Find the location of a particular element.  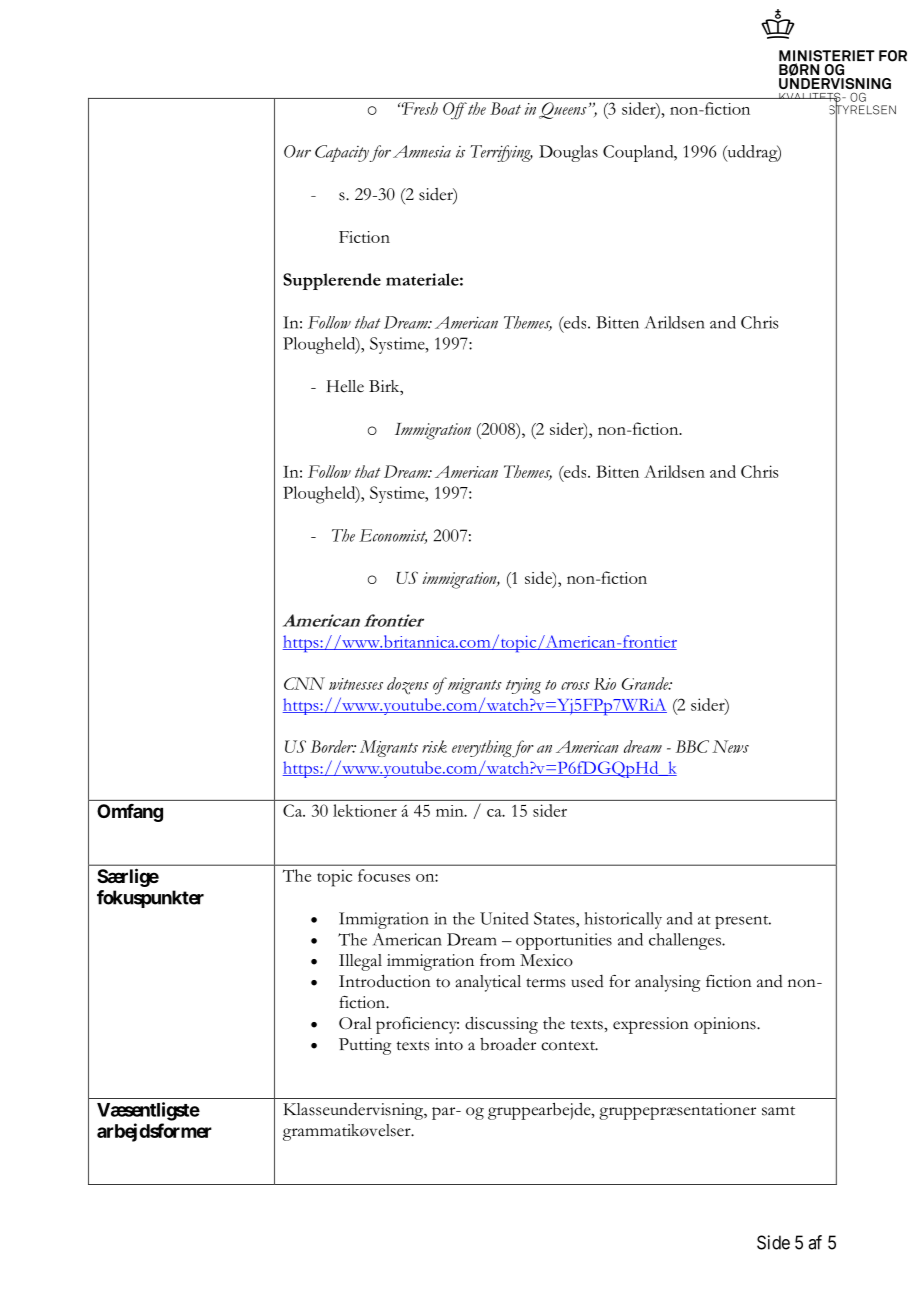

opinions is located at coordinates (726, 1025).
